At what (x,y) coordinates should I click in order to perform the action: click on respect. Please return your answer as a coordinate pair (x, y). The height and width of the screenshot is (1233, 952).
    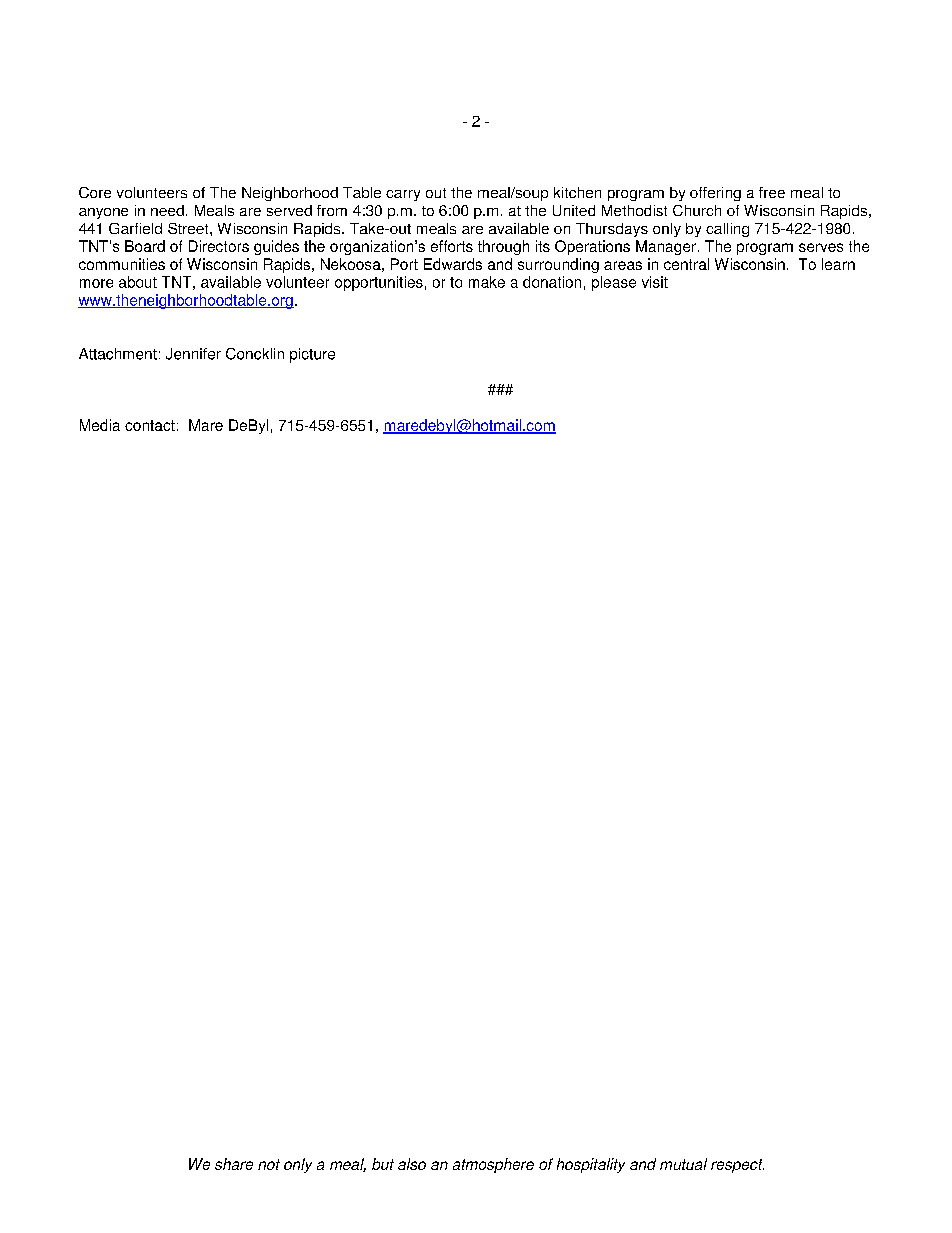
    Looking at the image, I should click on (737, 1166).
